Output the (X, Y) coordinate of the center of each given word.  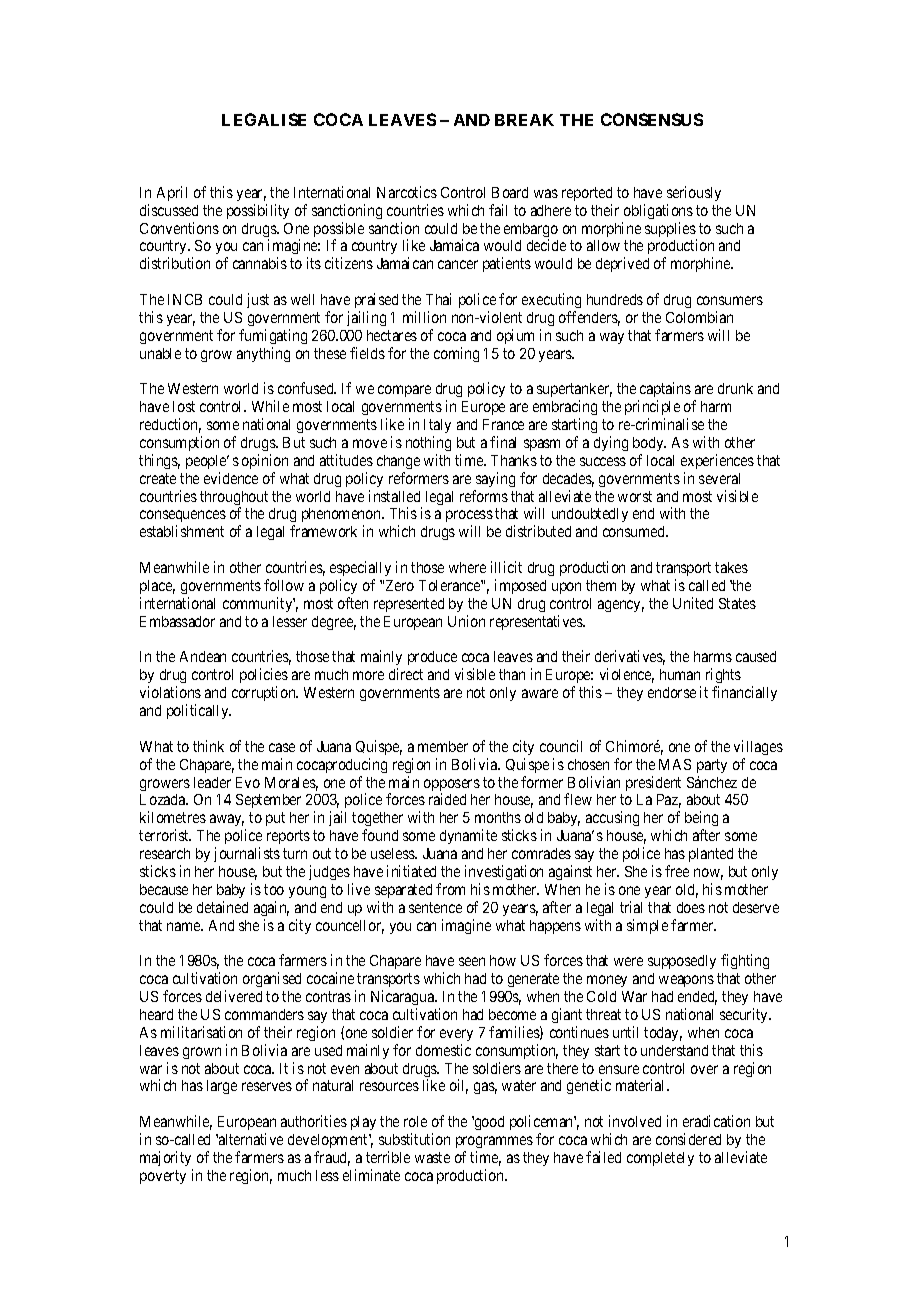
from (450, 889)
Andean (203, 656)
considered (688, 1139)
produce (432, 658)
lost (184, 406)
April (172, 193)
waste (432, 1157)
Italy (437, 426)
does (691, 907)
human (680, 674)
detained (222, 907)
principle (652, 409)
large (222, 1087)
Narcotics (407, 192)
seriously (694, 193)
